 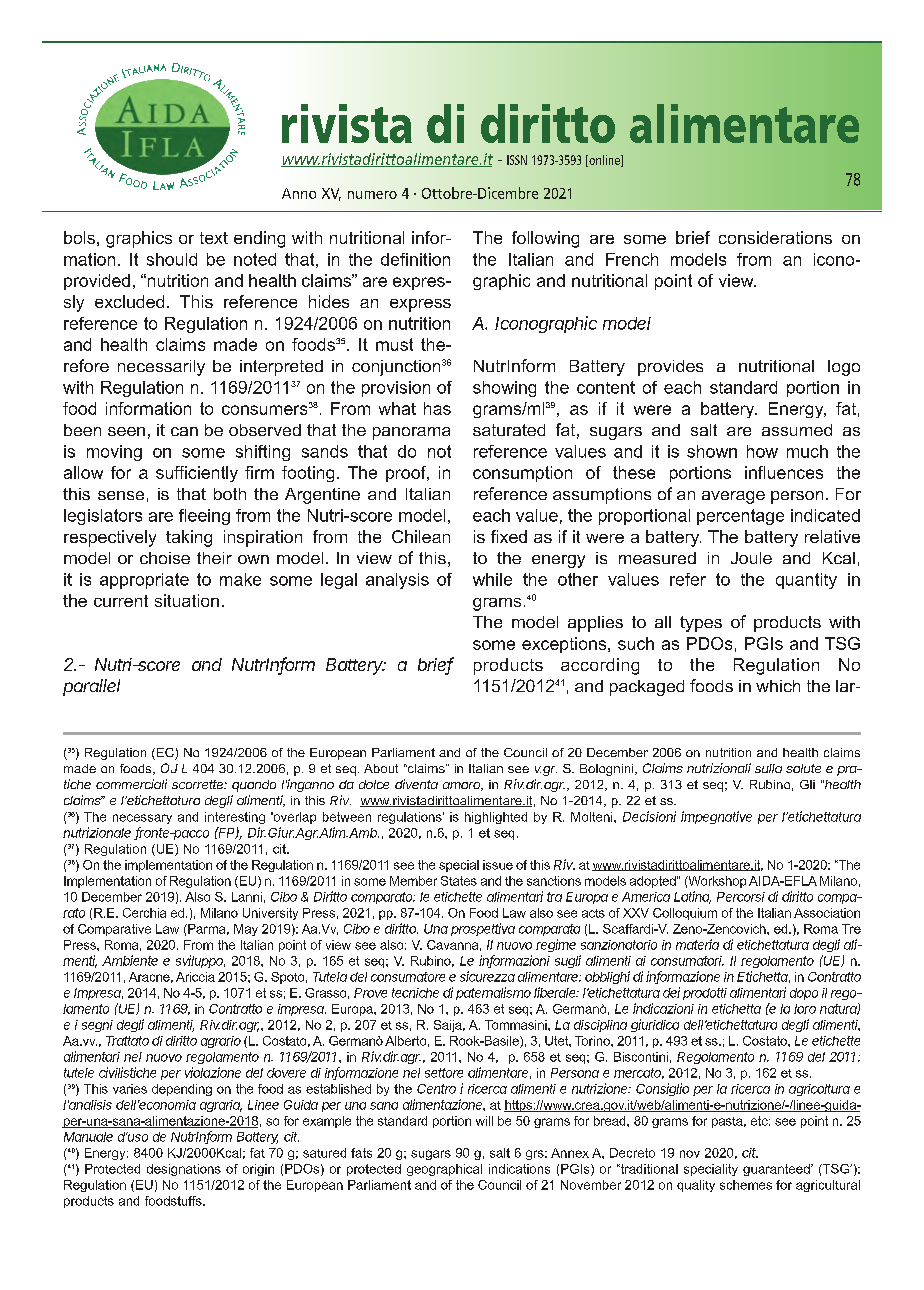 What do you see at coordinates (184, 1170) in the document?
I see `designations` at bounding box center [184, 1170].
